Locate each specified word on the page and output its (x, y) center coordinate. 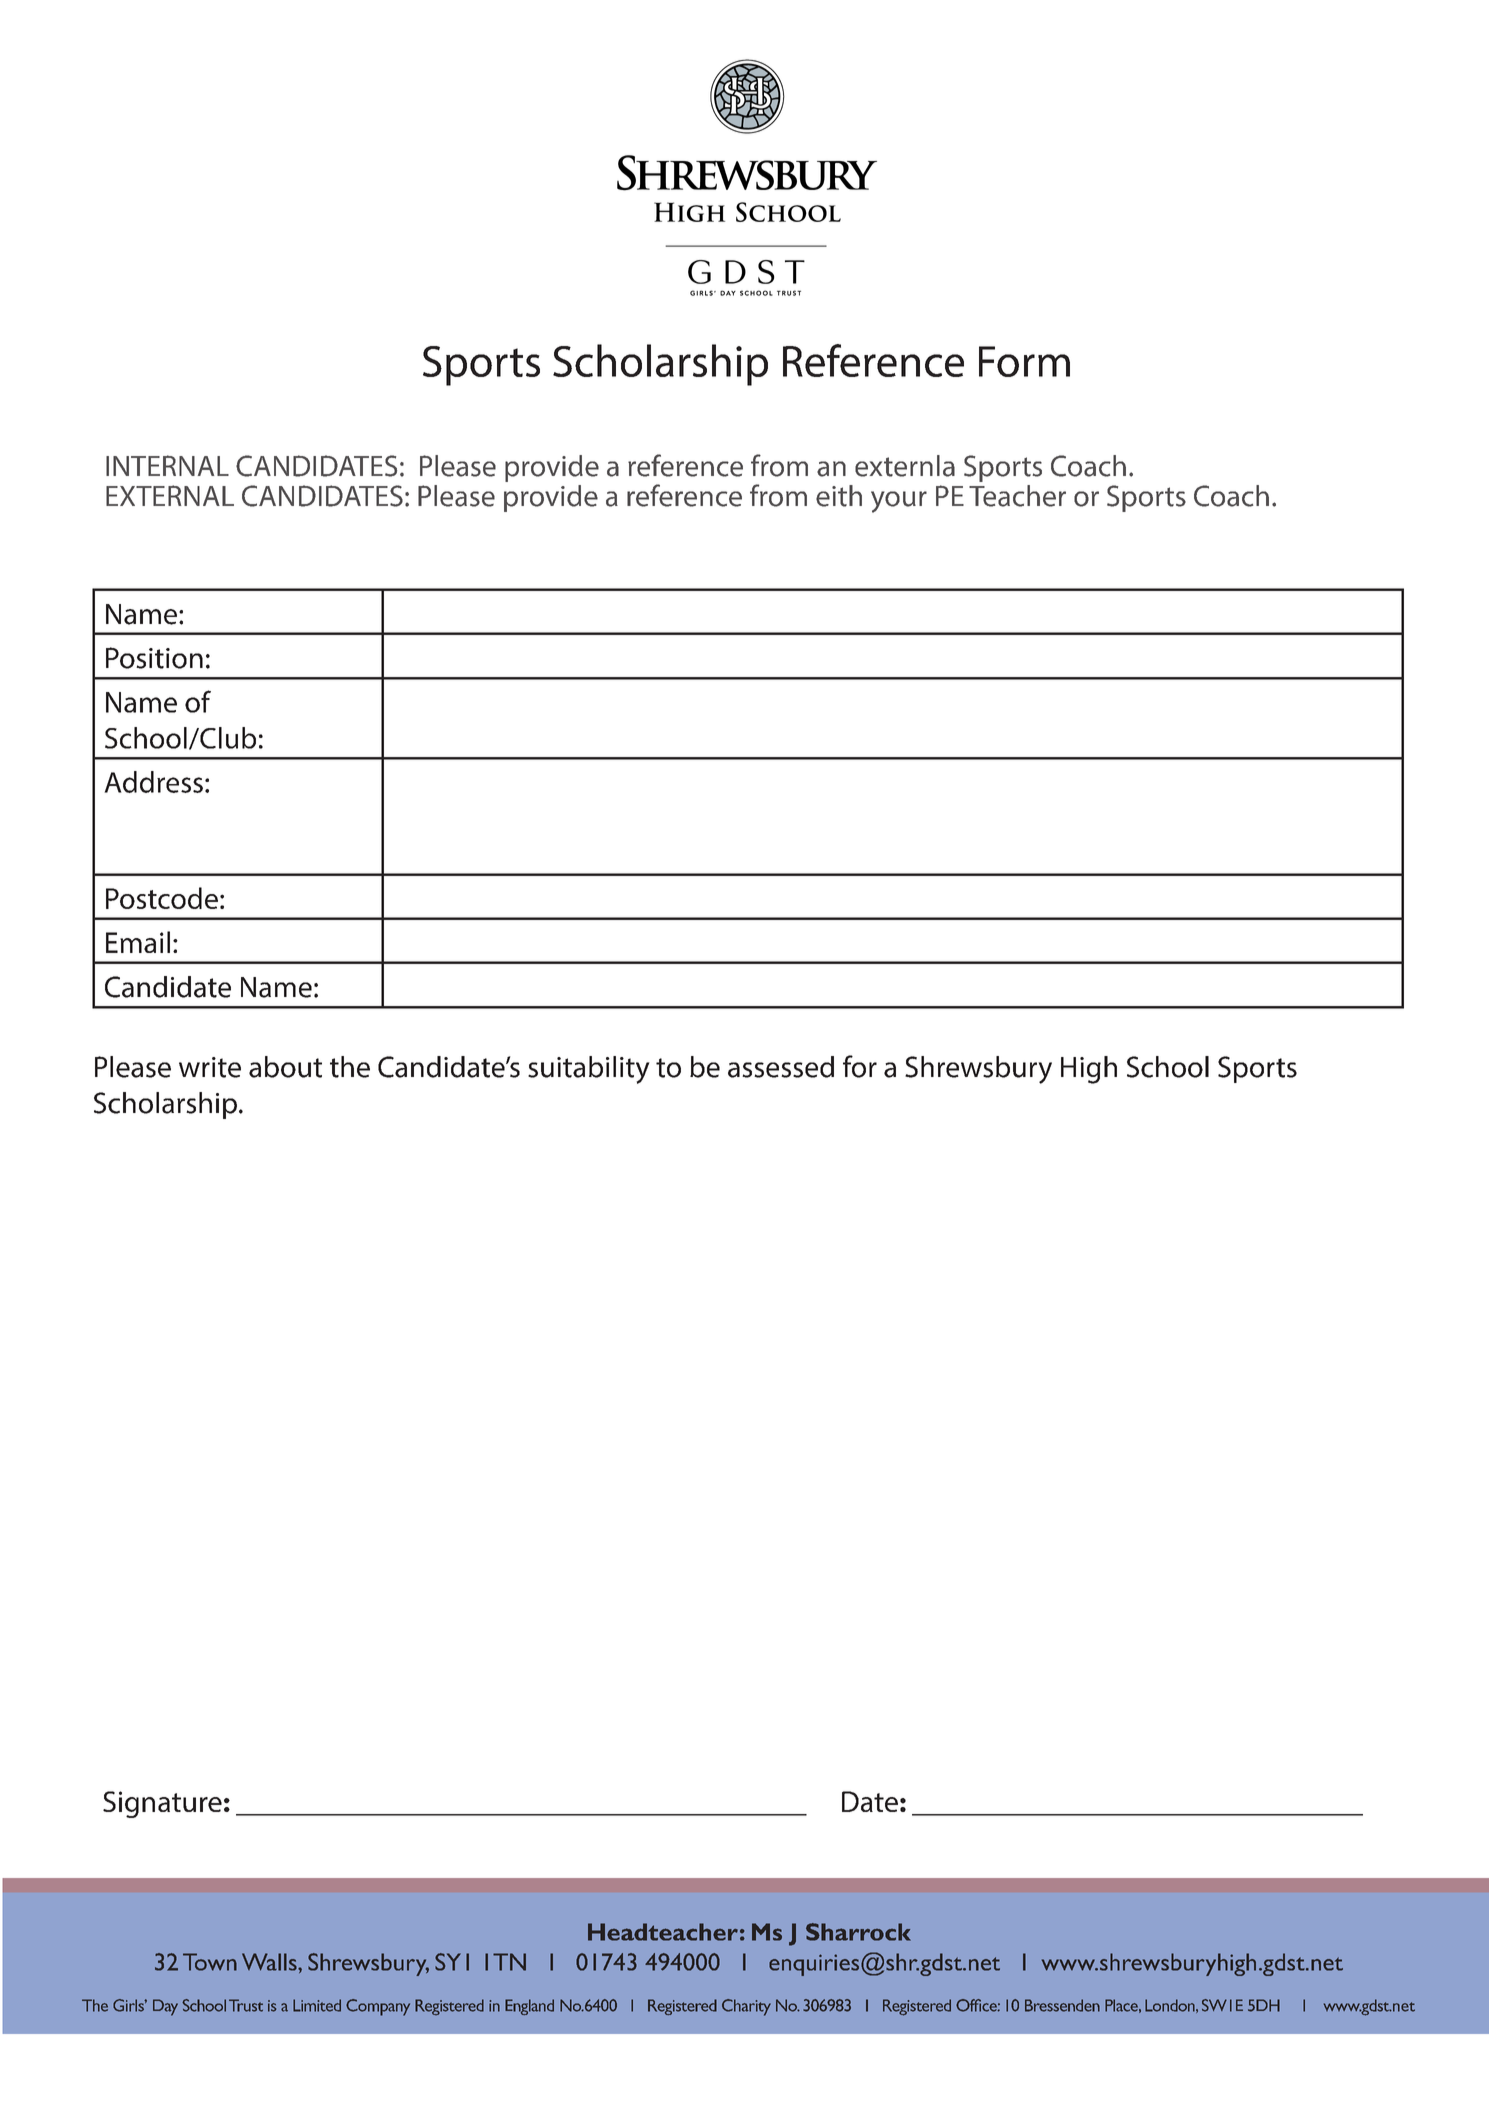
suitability (589, 1070)
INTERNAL (167, 465)
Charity (746, 2007)
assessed (781, 1067)
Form (1024, 361)
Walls (270, 1962)
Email (138, 942)
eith (839, 496)
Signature (162, 1804)
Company (378, 2007)
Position (154, 658)
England (529, 2007)
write (210, 1067)
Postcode (162, 898)
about (285, 1067)
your (899, 502)
